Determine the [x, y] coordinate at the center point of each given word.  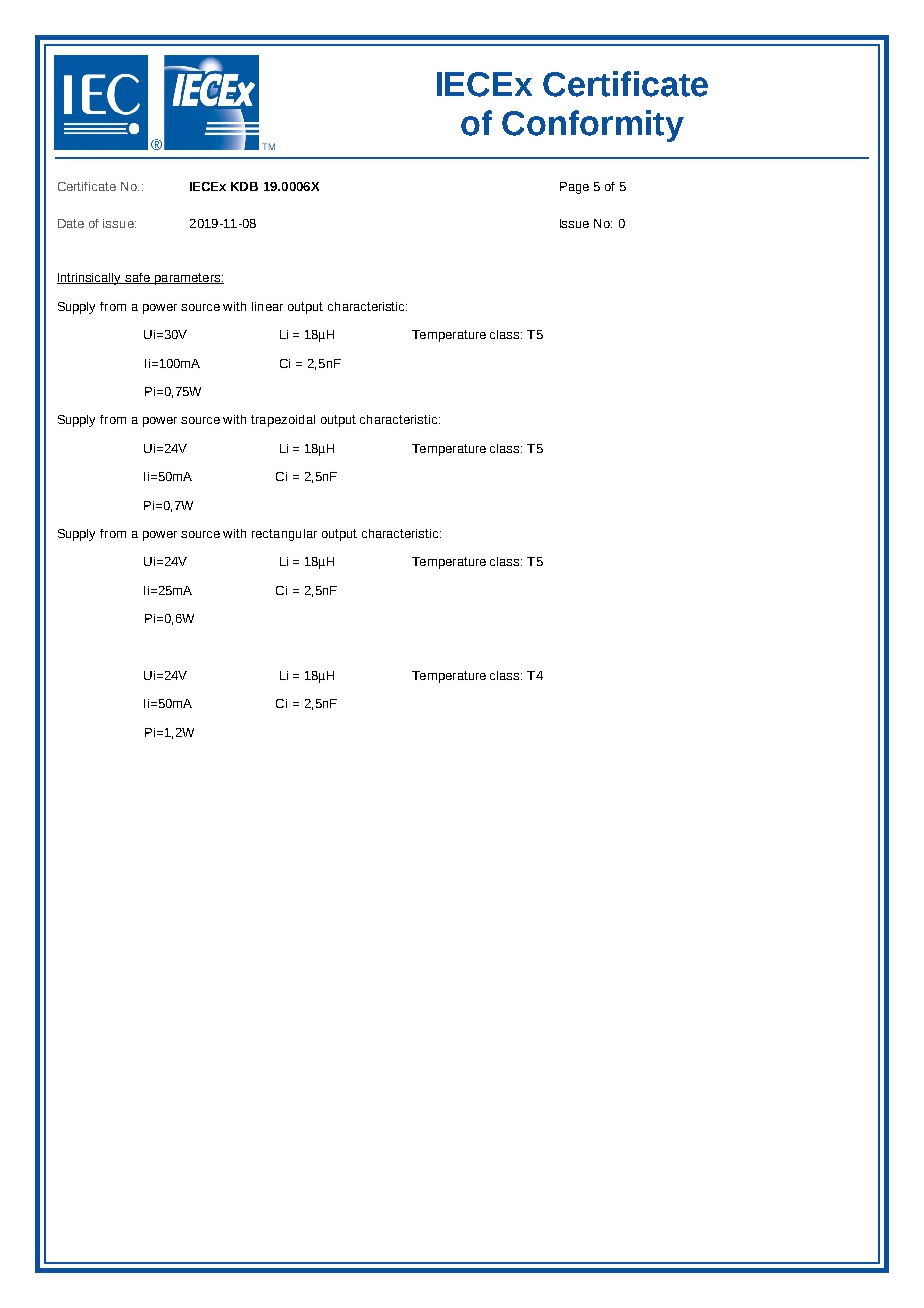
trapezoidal [283, 421]
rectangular [284, 535]
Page [574, 188]
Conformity [593, 126]
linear [267, 306]
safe [137, 278]
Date [71, 223]
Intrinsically [90, 279]
